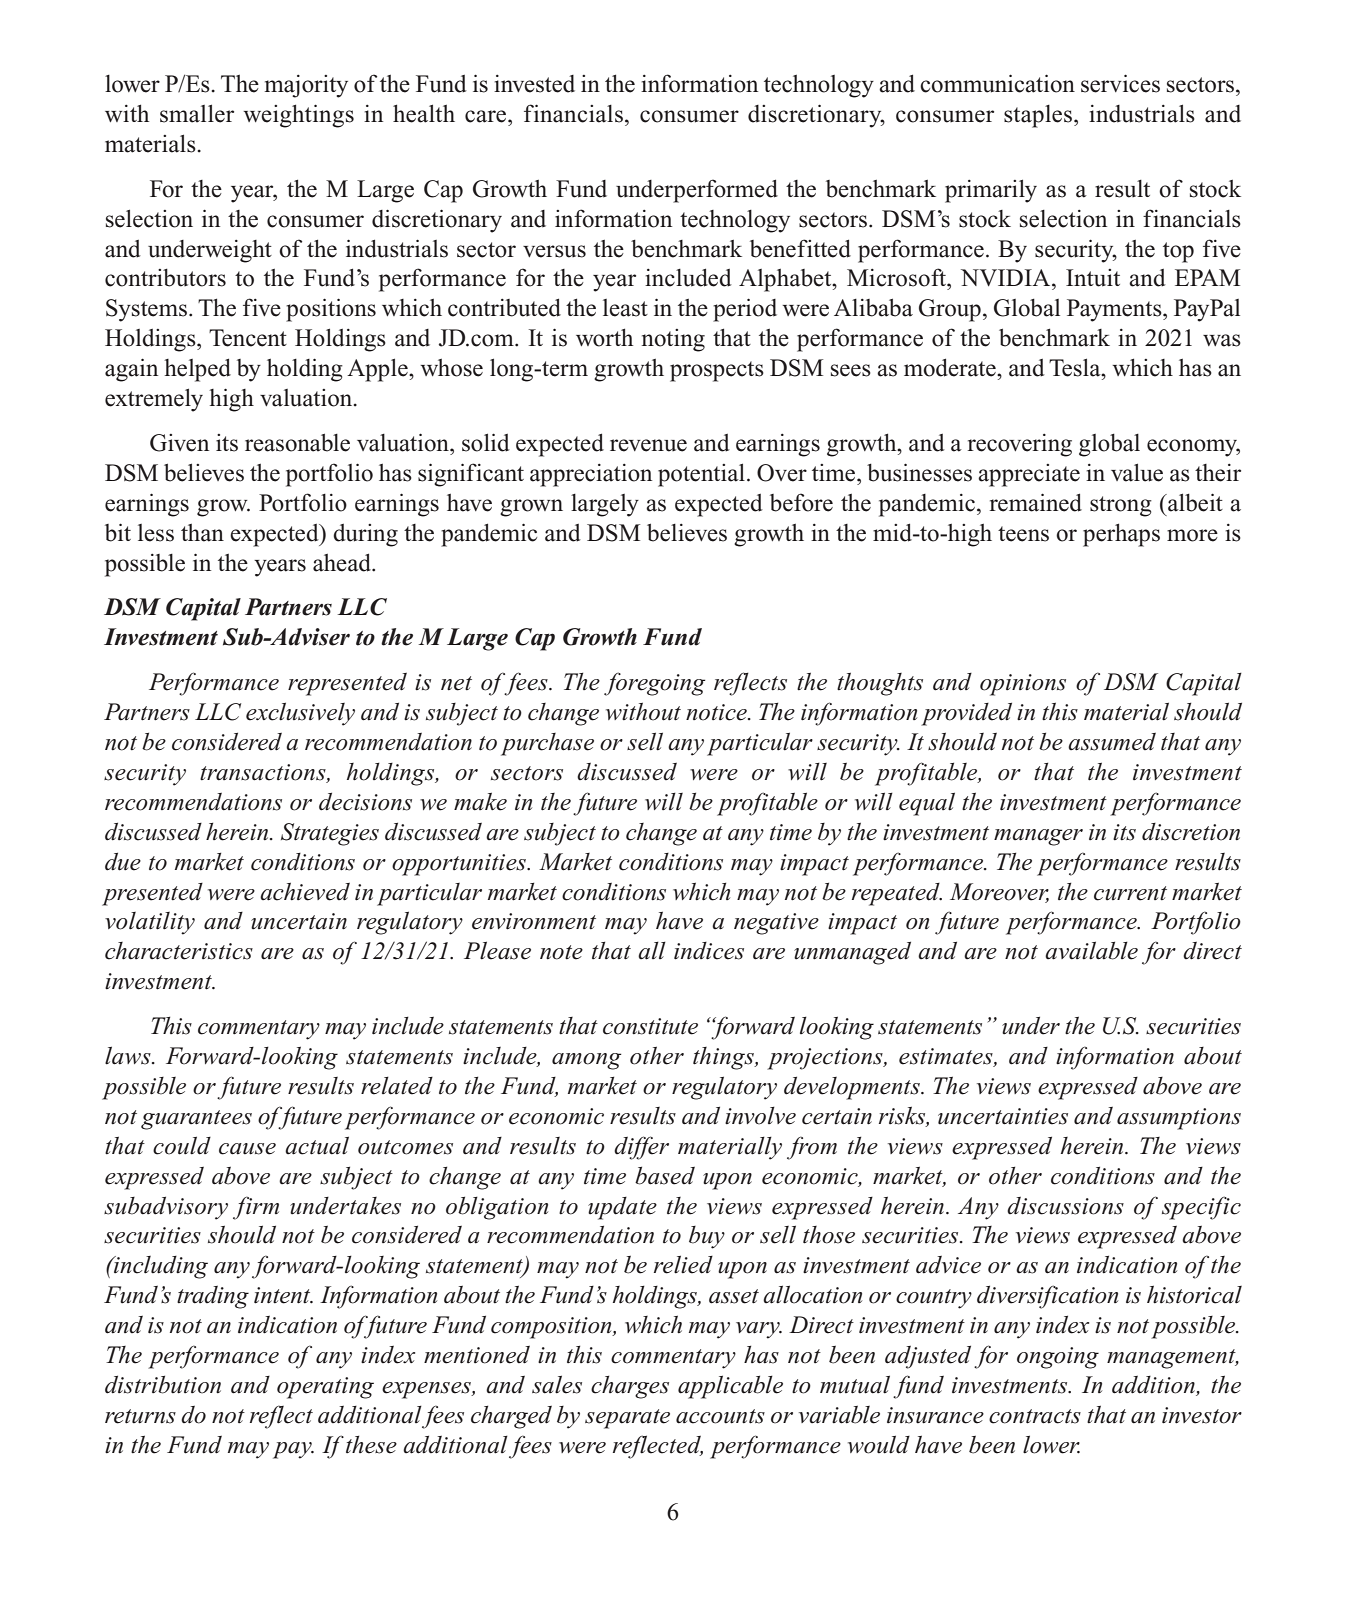 This image has width=1346, height=1615. Describe the element at coordinates (325, 1388) in the image. I see `operating` at that location.
